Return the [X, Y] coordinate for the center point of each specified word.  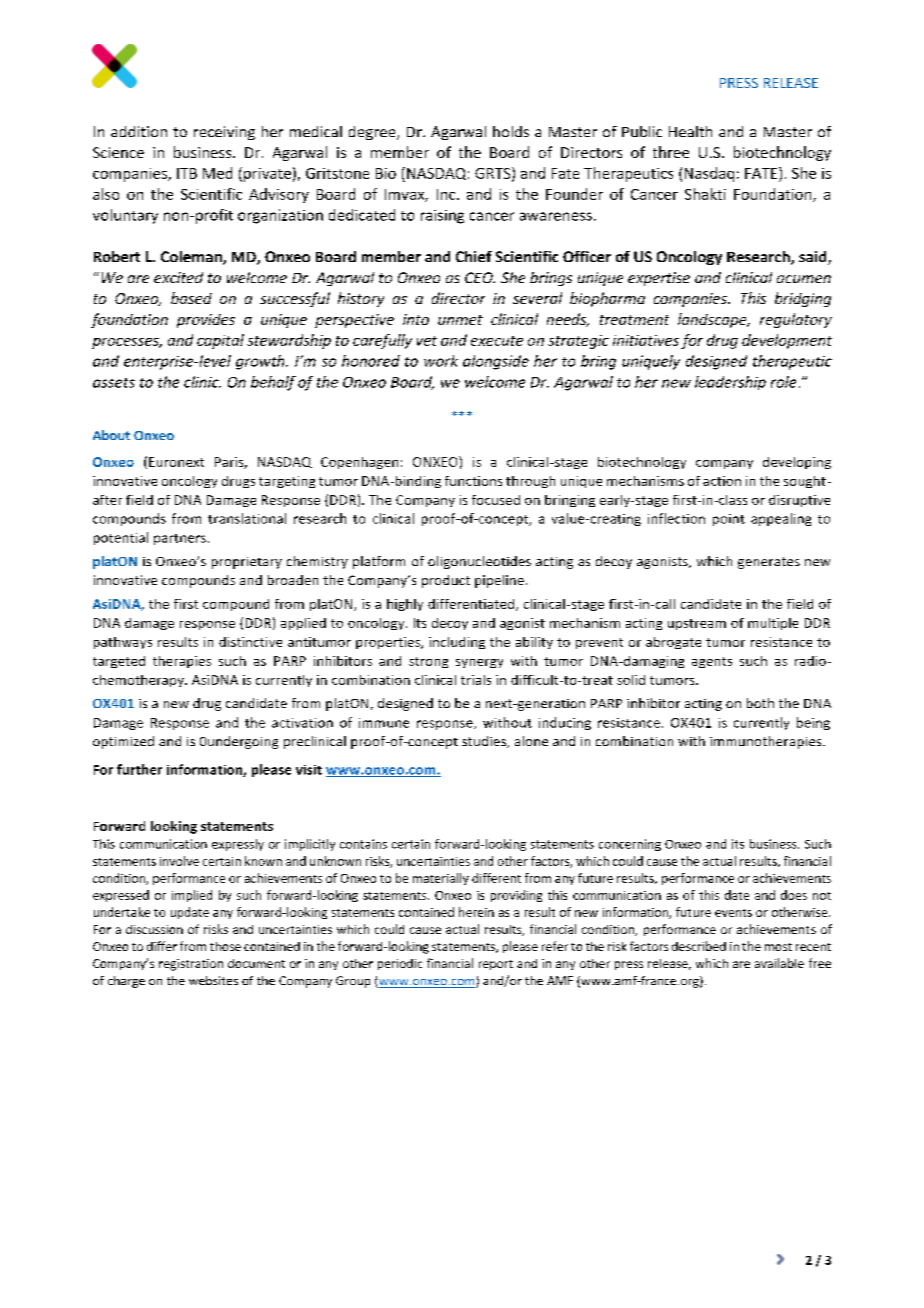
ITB [187, 173]
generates [769, 563]
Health [690, 131]
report [496, 965]
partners [180, 539]
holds [511, 131]
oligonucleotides [479, 562]
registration [191, 965]
